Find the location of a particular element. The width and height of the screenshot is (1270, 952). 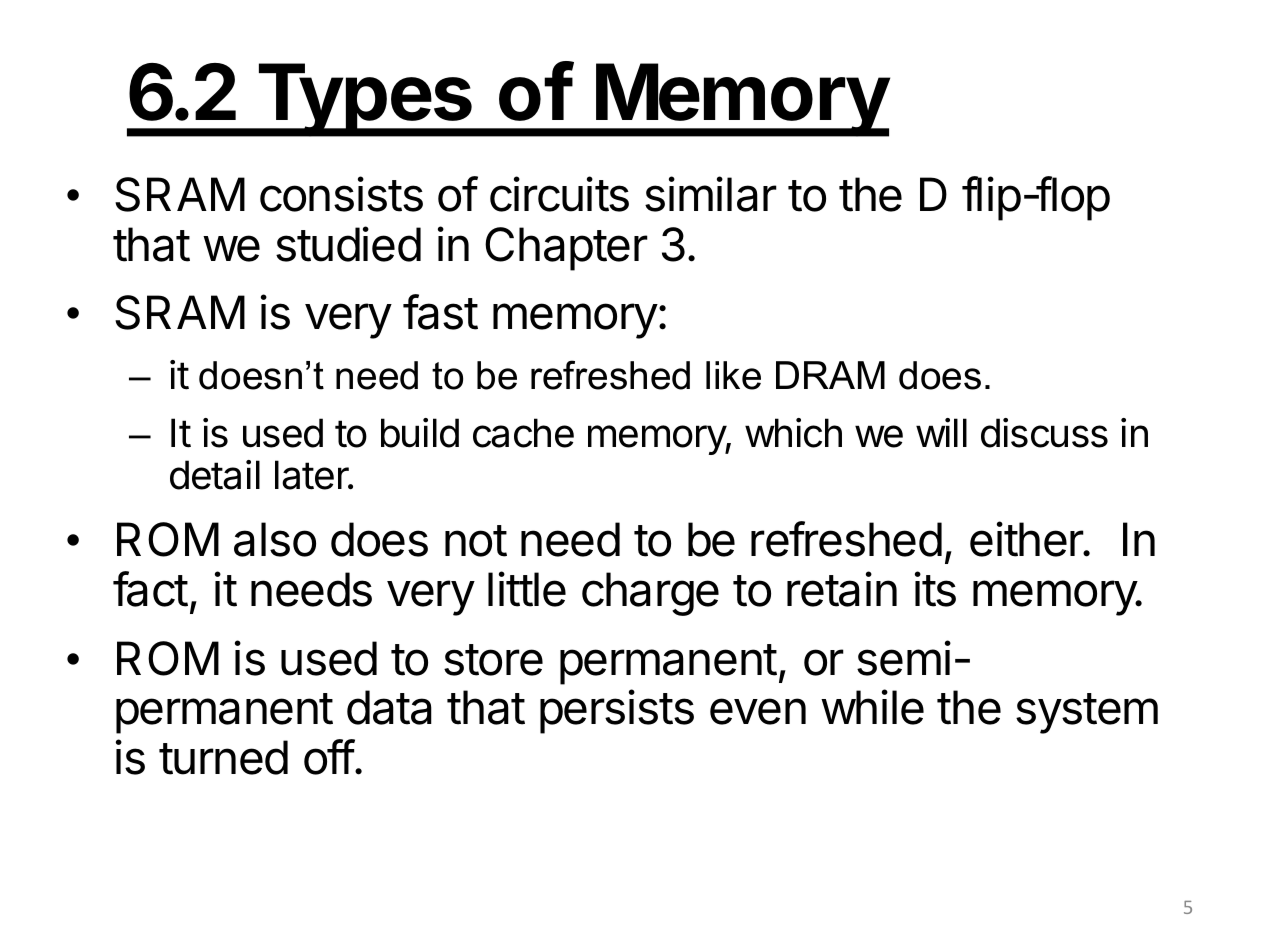

charge is located at coordinates (650, 594).
